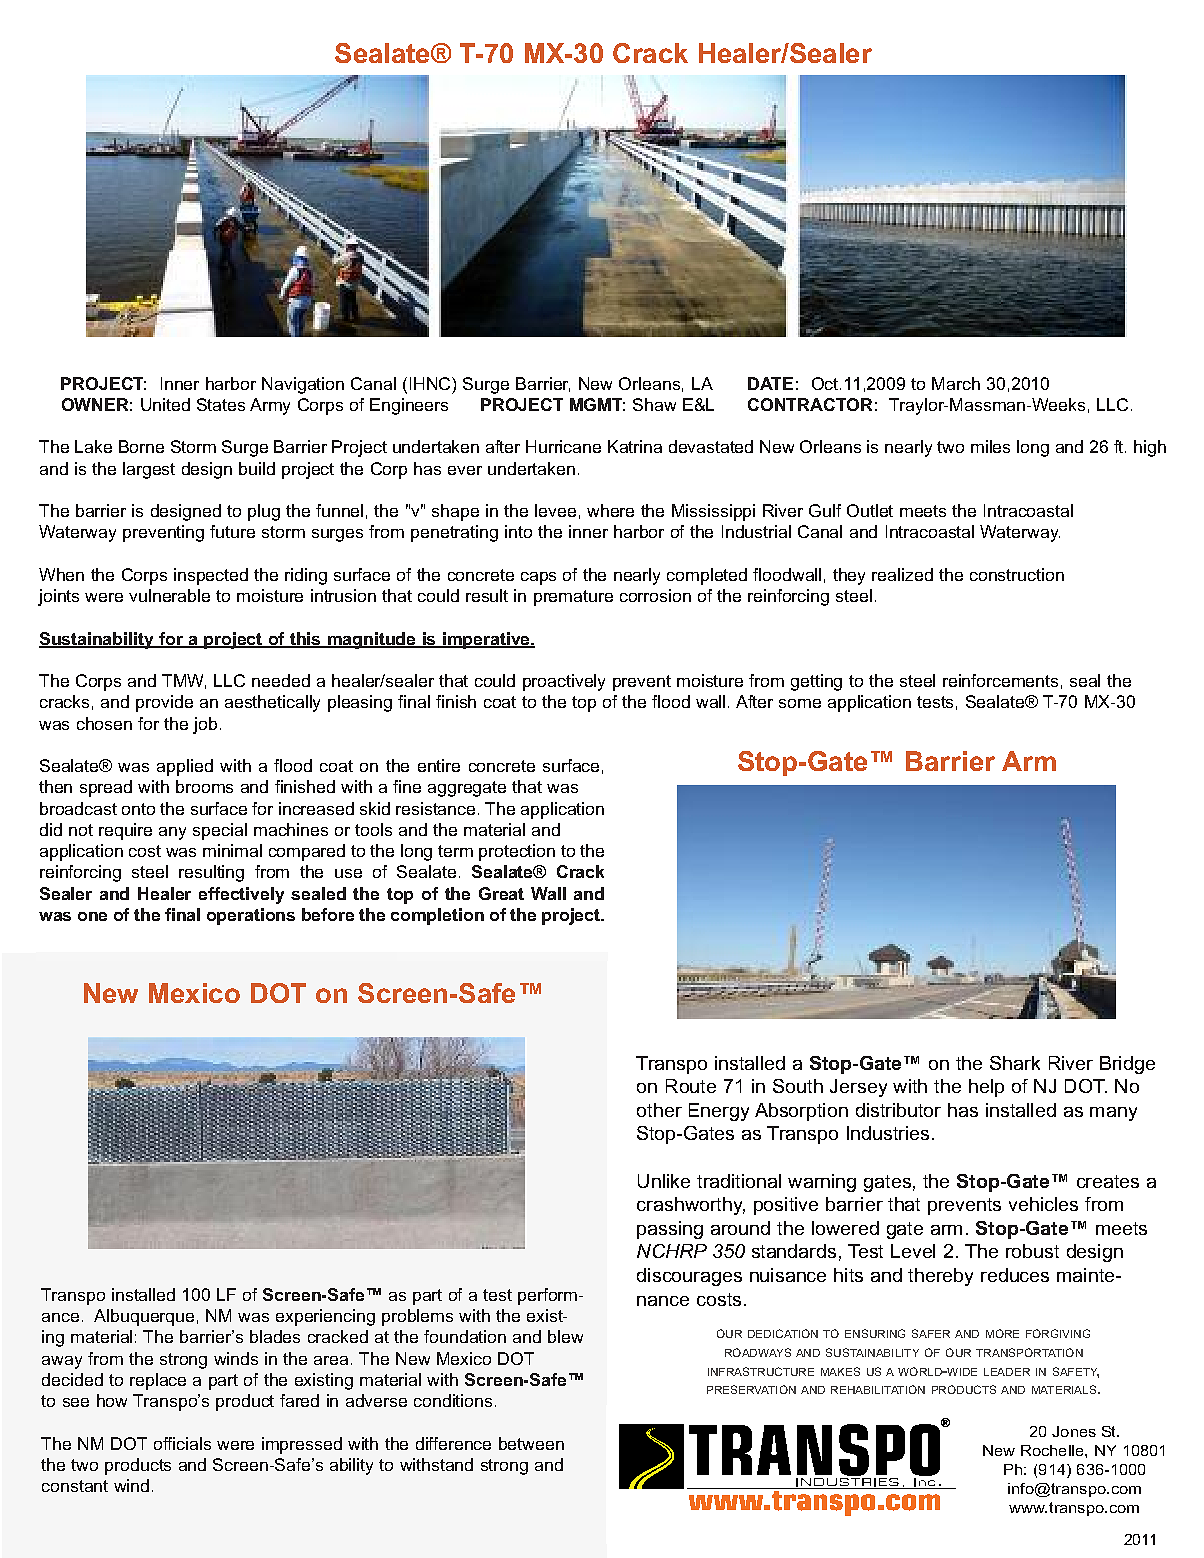 Image resolution: width=1204 pixels, height=1558 pixels. I want to click on applied, so click(185, 767).
